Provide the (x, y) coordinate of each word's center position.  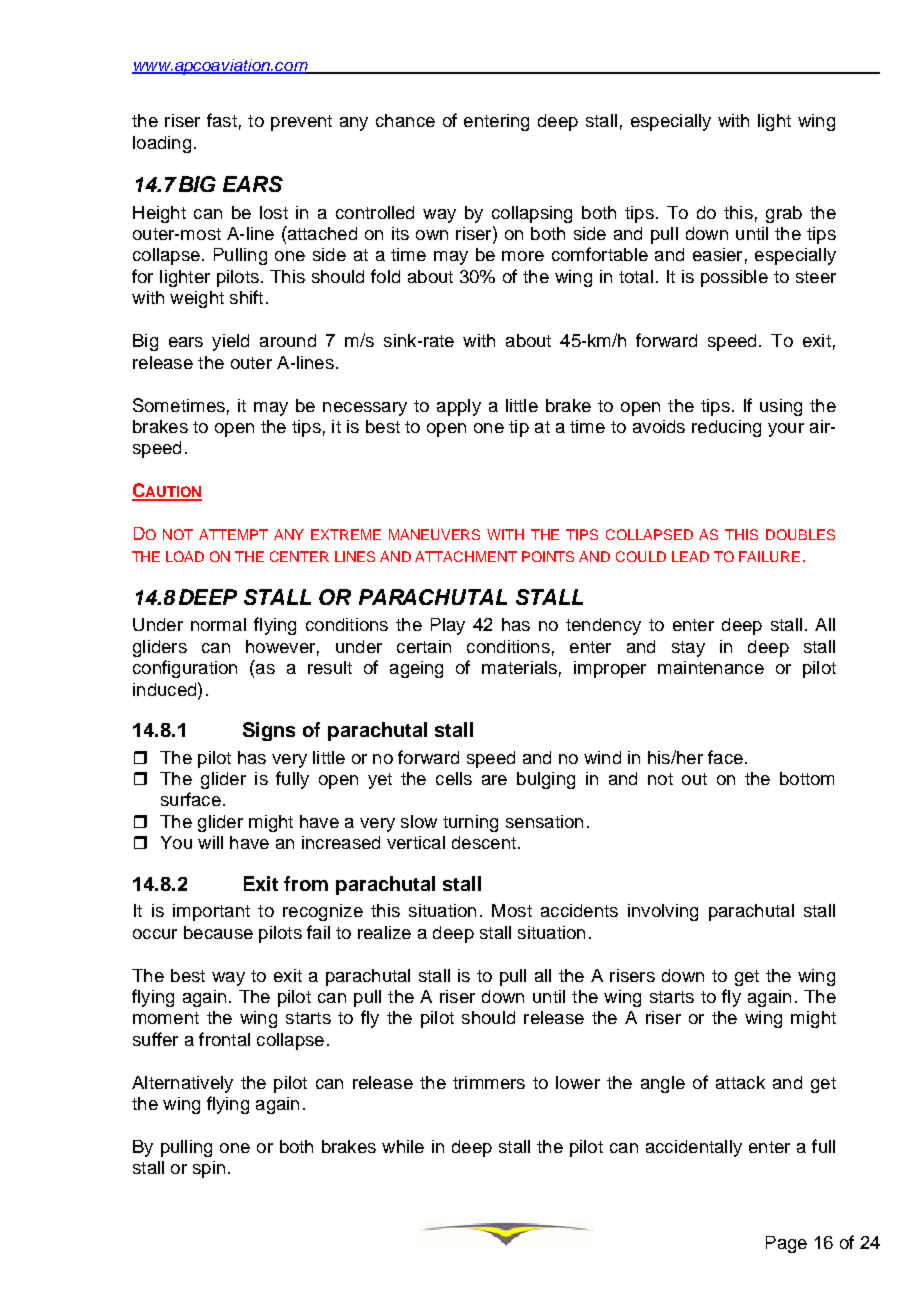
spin (209, 1169)
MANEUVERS (434, 534)
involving (663, 912)
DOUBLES (800, 534)
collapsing (532, 214)
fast (222, 120)
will (210, 842)
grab (784, 214)
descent (484, 842)
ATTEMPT (233, 534)
